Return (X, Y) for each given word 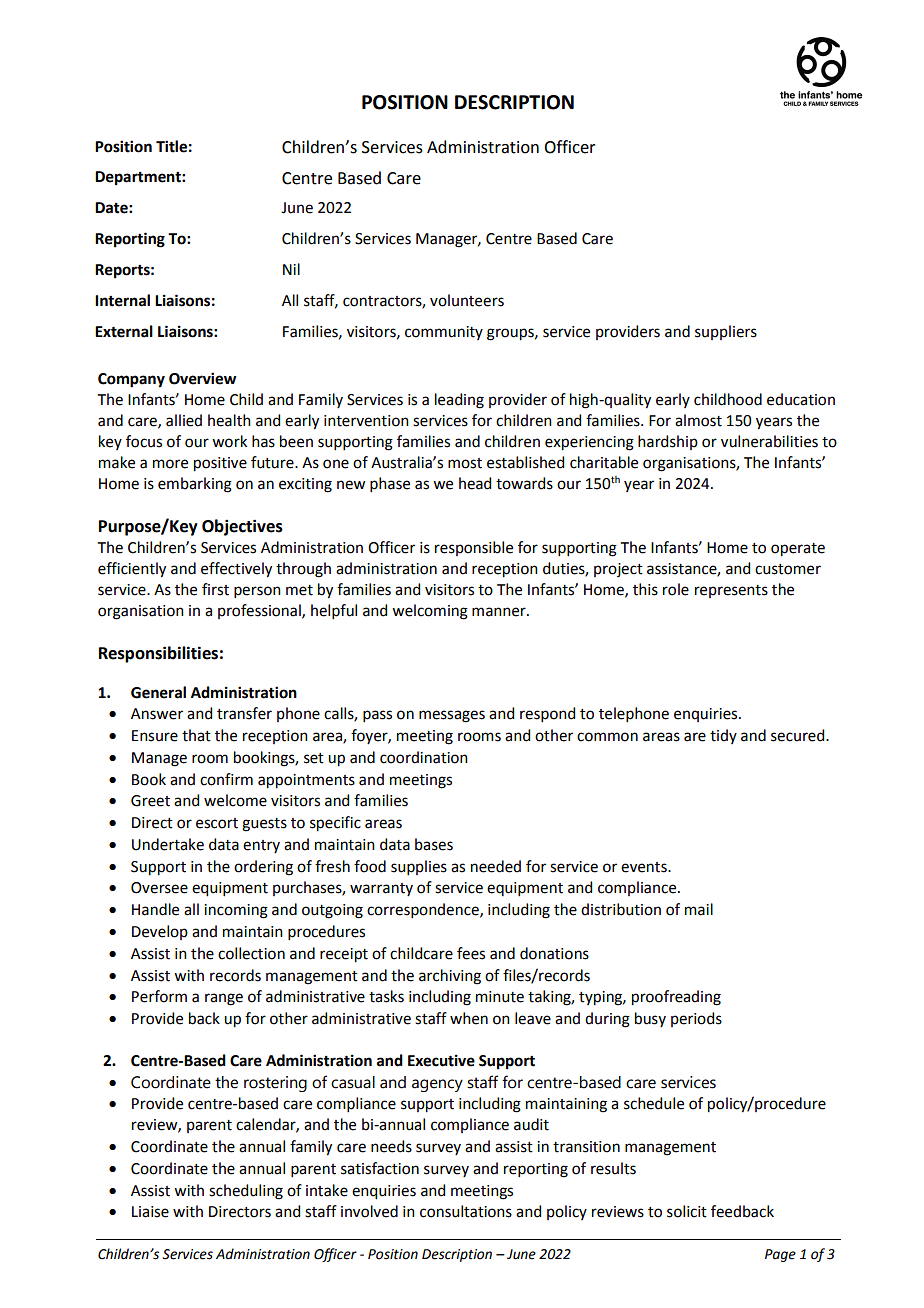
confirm (226, 779)
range (224, 999)
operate (798, 550)
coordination (424, 757)
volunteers (467, 300)
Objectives (242, 527)
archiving (450, 977)
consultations (466, 1211)
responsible (474, 548)
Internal (122, 300)
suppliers (726, 332)
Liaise (150, 1212)
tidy (723, 736)
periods (696, 1019)
